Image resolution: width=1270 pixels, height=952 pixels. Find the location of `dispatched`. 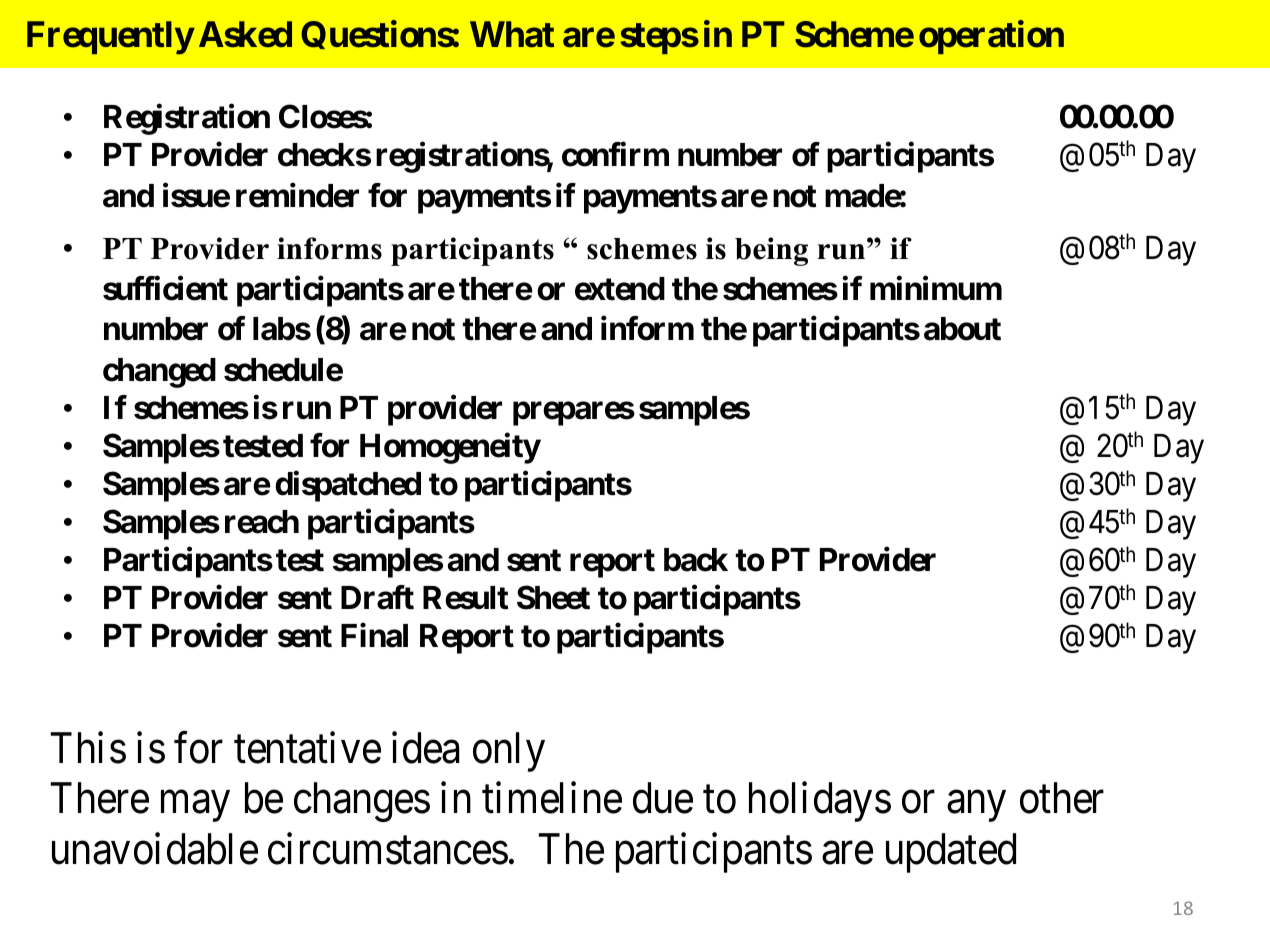

dispatched is located at coordinates (348, 486).
